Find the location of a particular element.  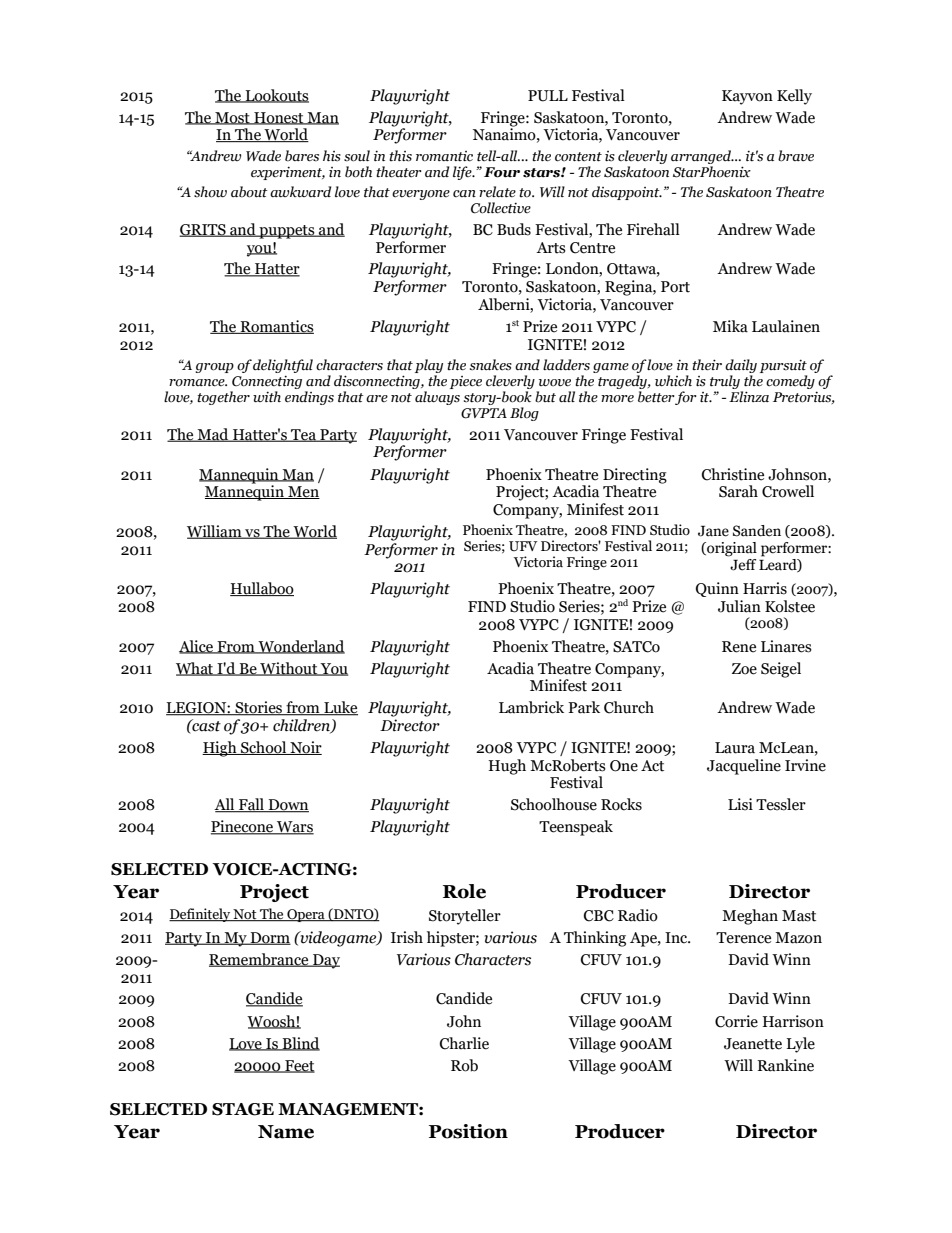

STAGE is located at coordinates (243, 1109).
